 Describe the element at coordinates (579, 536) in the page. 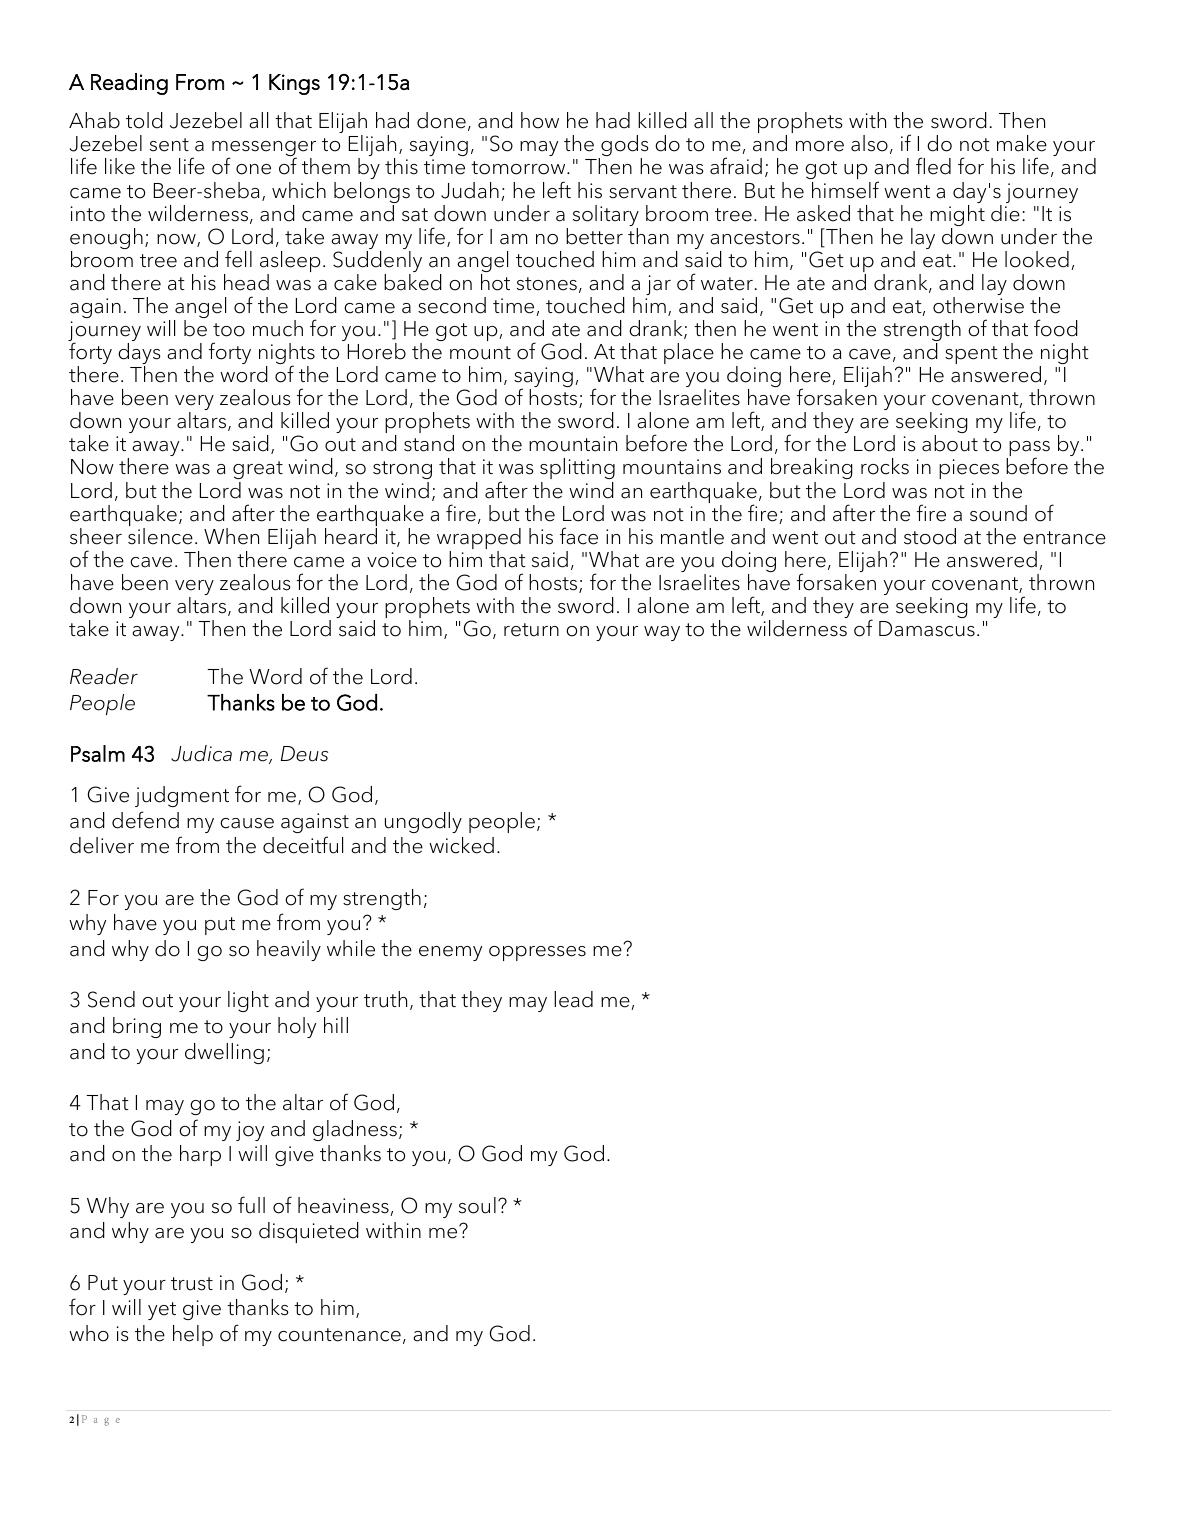

I see `face` at that location.
